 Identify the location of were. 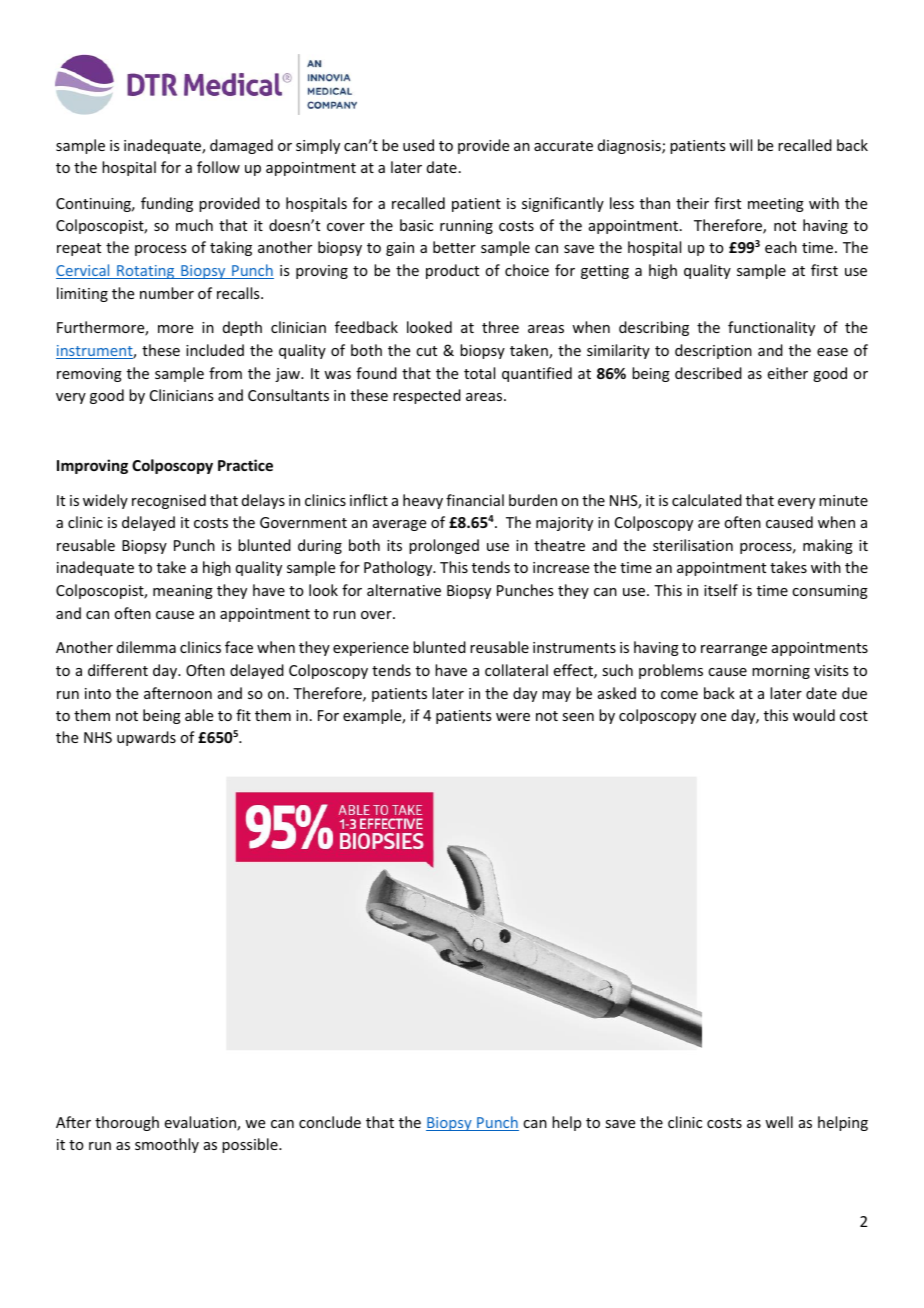
(513, 717).
